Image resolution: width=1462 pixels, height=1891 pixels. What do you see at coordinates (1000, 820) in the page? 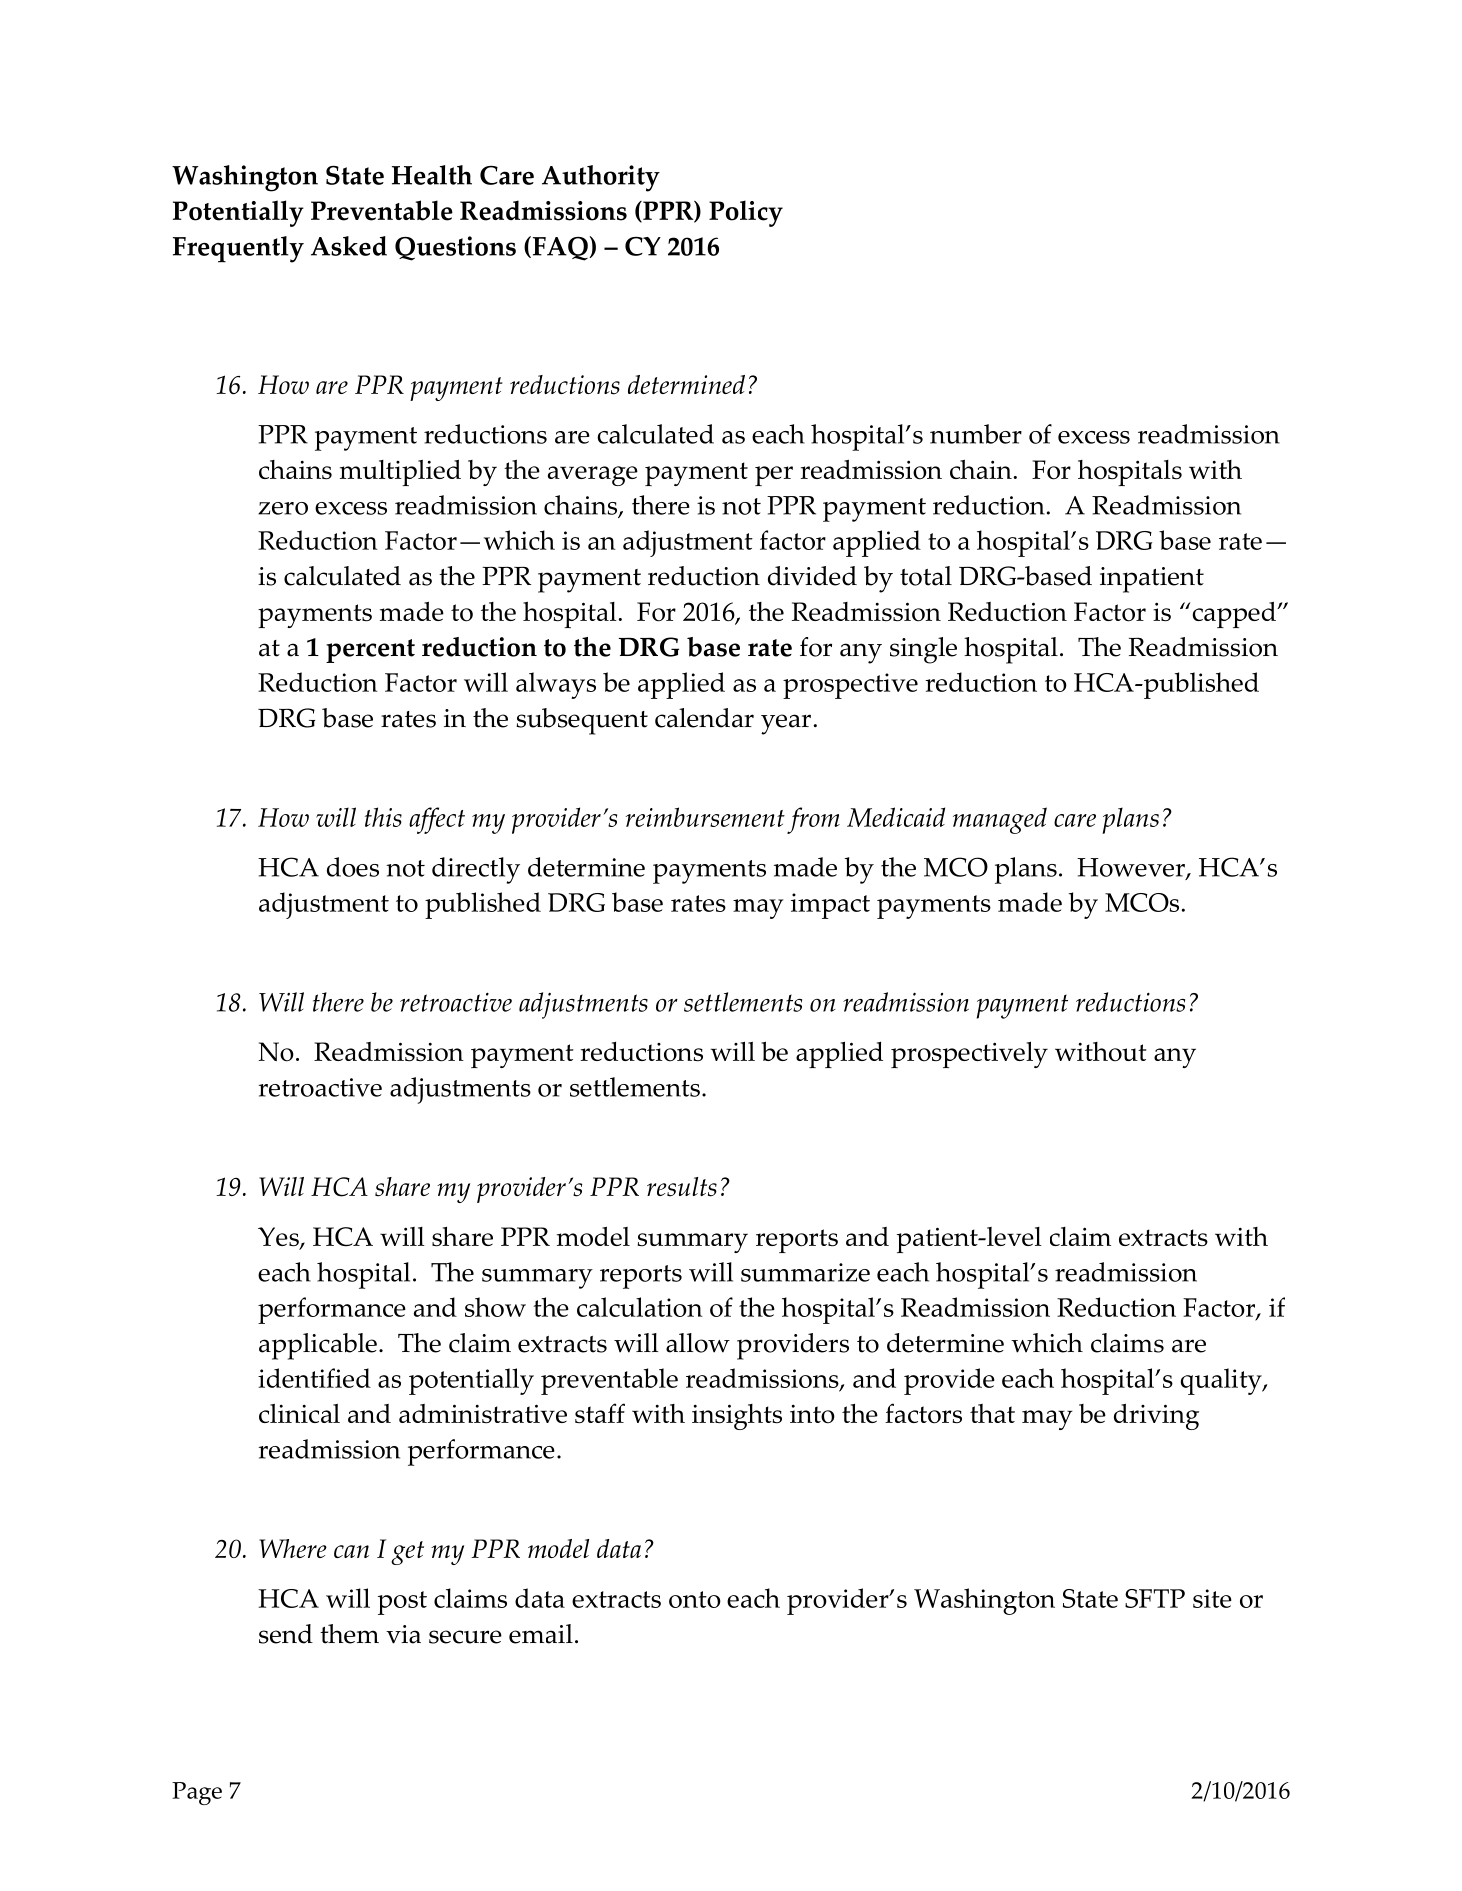
I see `managed` at bounding box center [1000, 820].
